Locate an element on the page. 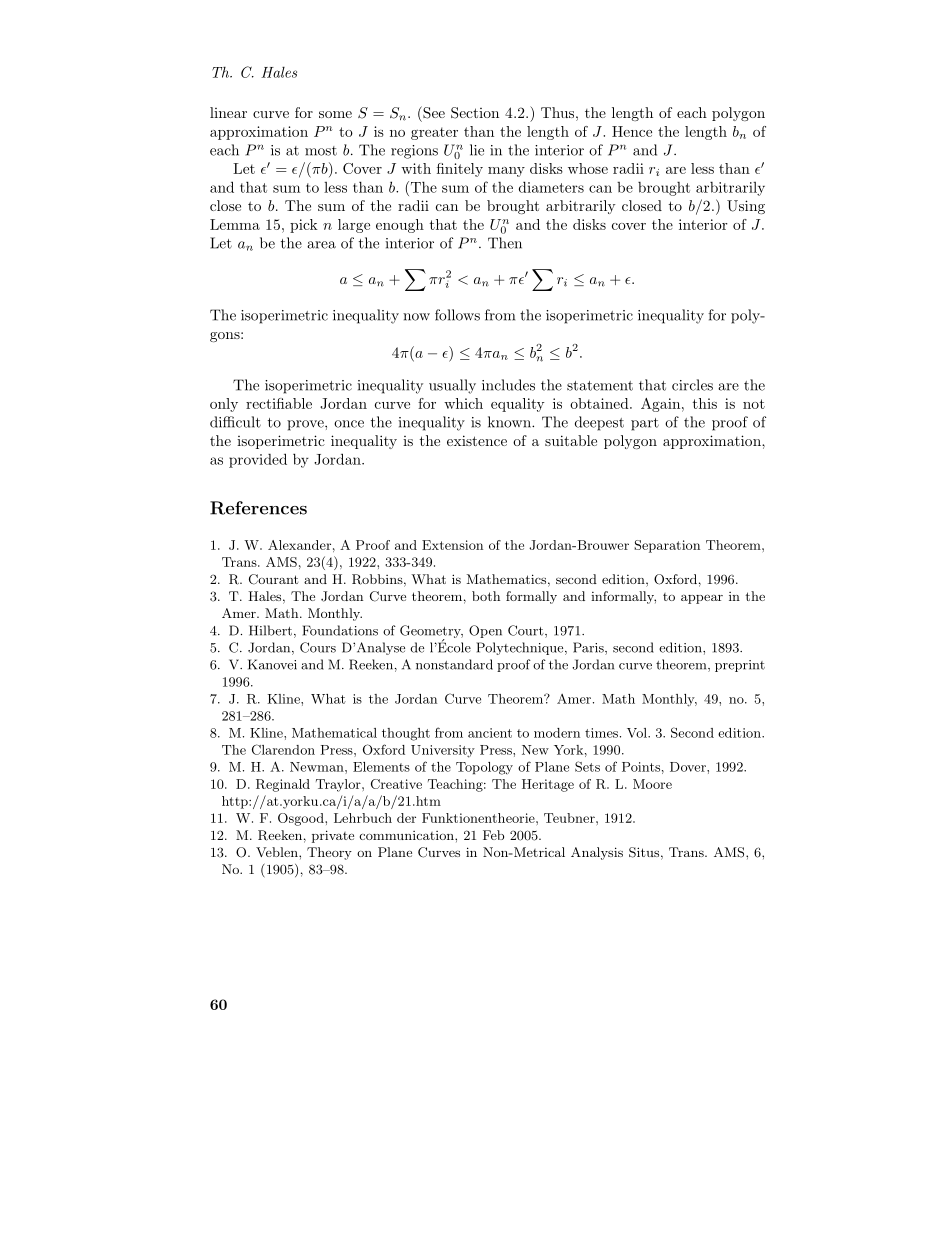 This document has width=952, height=1233. Feb is located at coordinates (493, 835).
